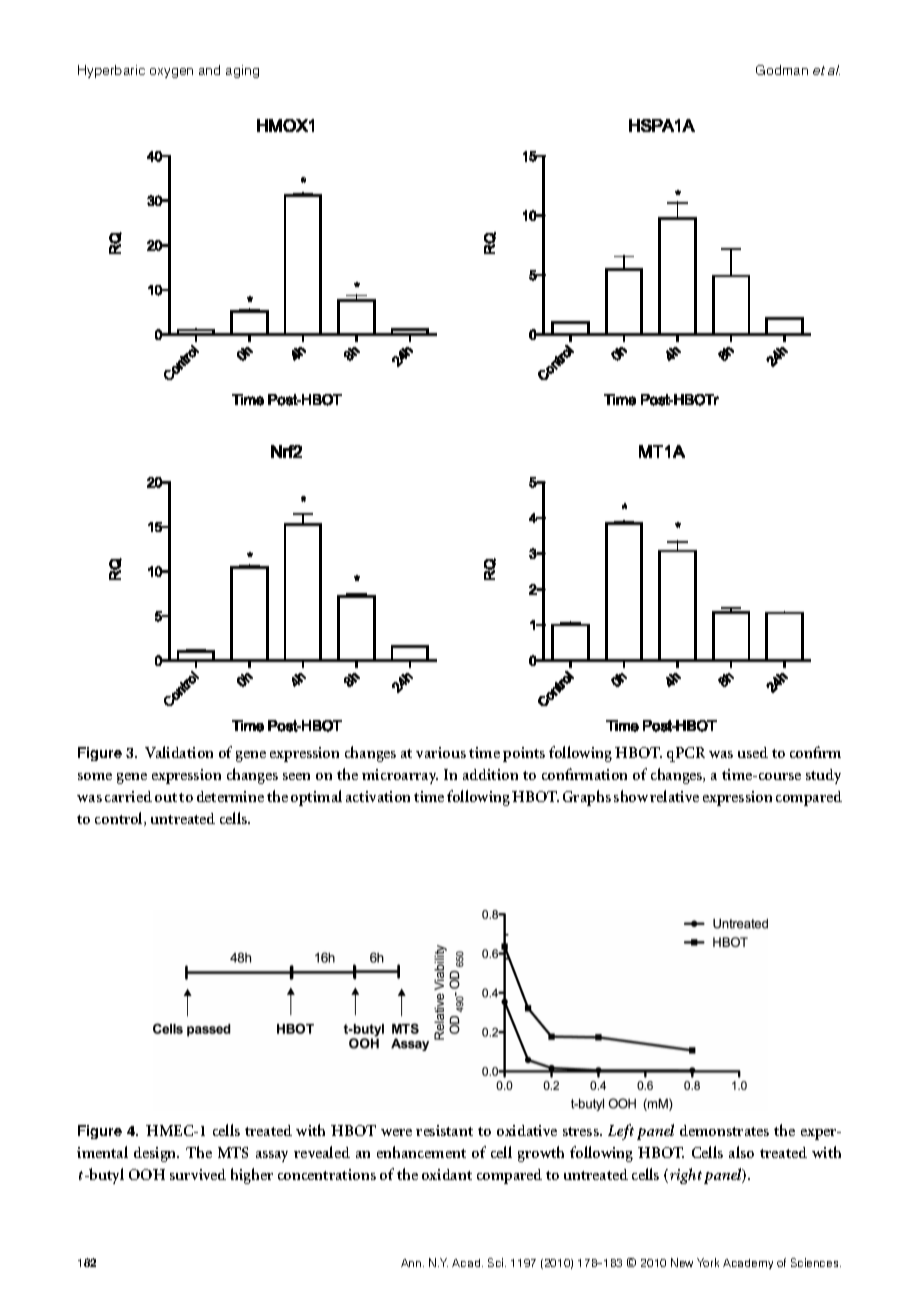 This image has height=1316, width=921. What do you see at coordinates (242, 71) in the image?
I see `aging` at bounding box center [242, 71].
